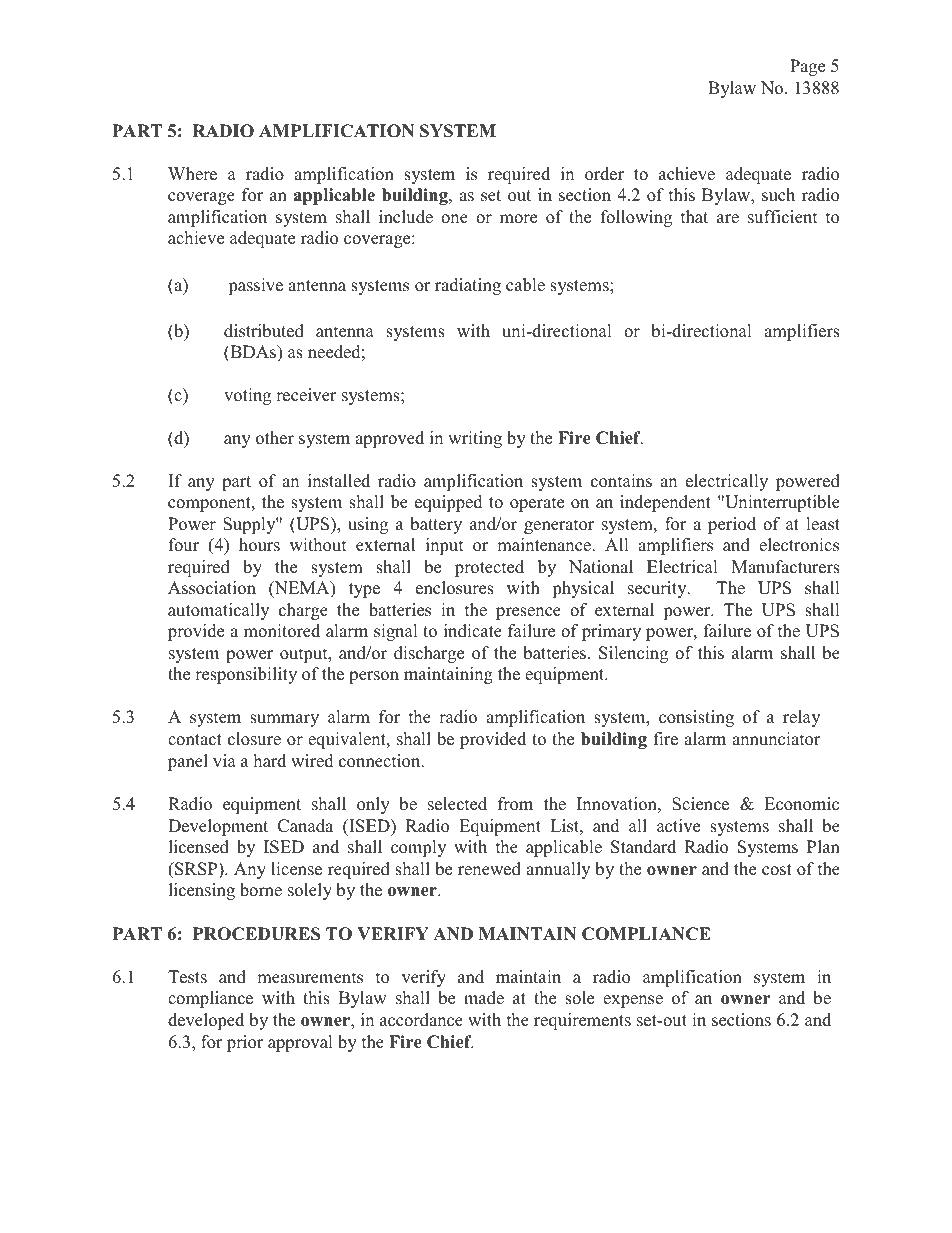 The image size is (952, 1233). Describe the element at coordinates (284, 720) in the screenshot. I see `summary` at that location.
